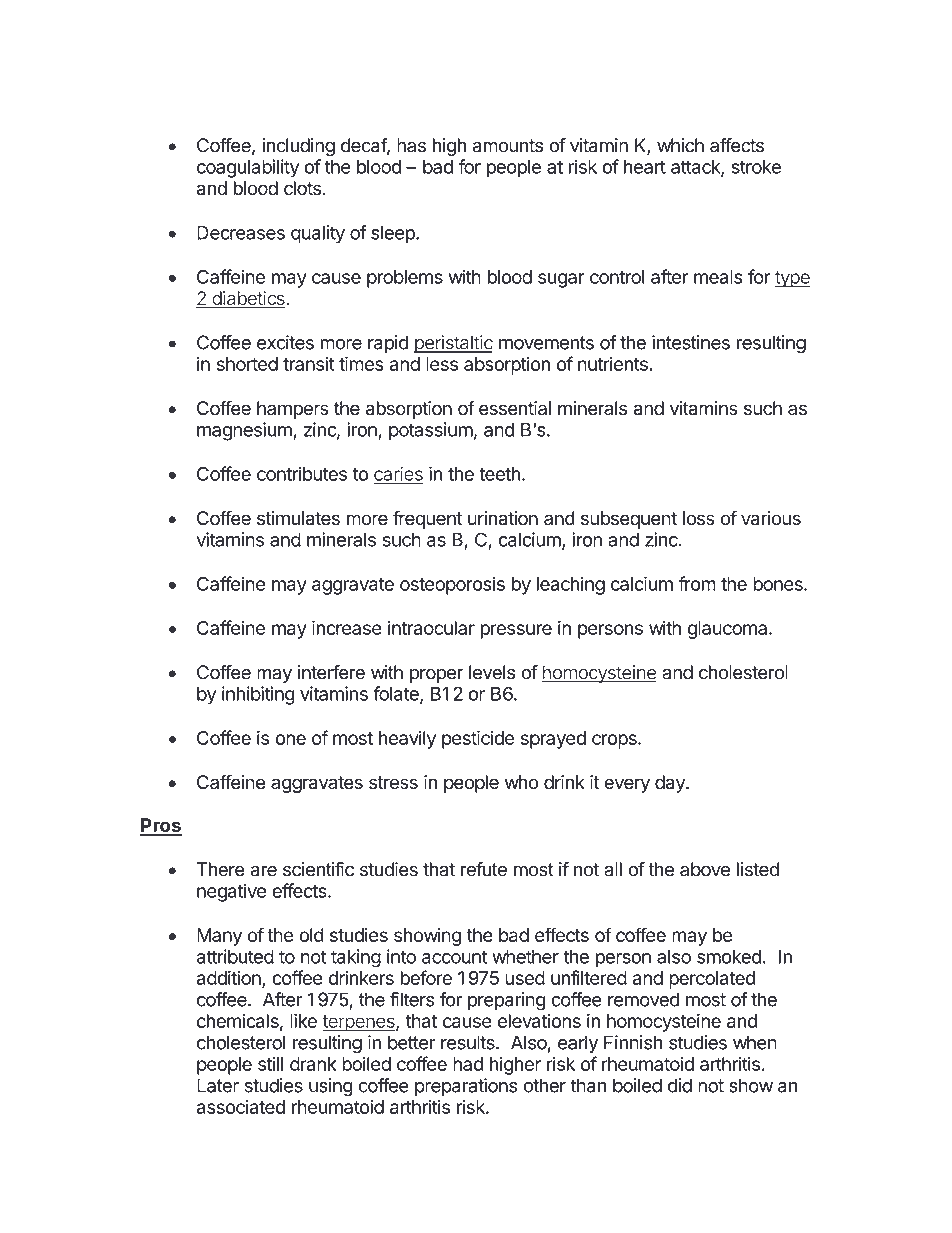 Image resolution: width=952 pixels, height=1233 pixels. What do you see at coordinates (705, 869) in the screenshot?
I see `above` at bounding box center [705, 869].
